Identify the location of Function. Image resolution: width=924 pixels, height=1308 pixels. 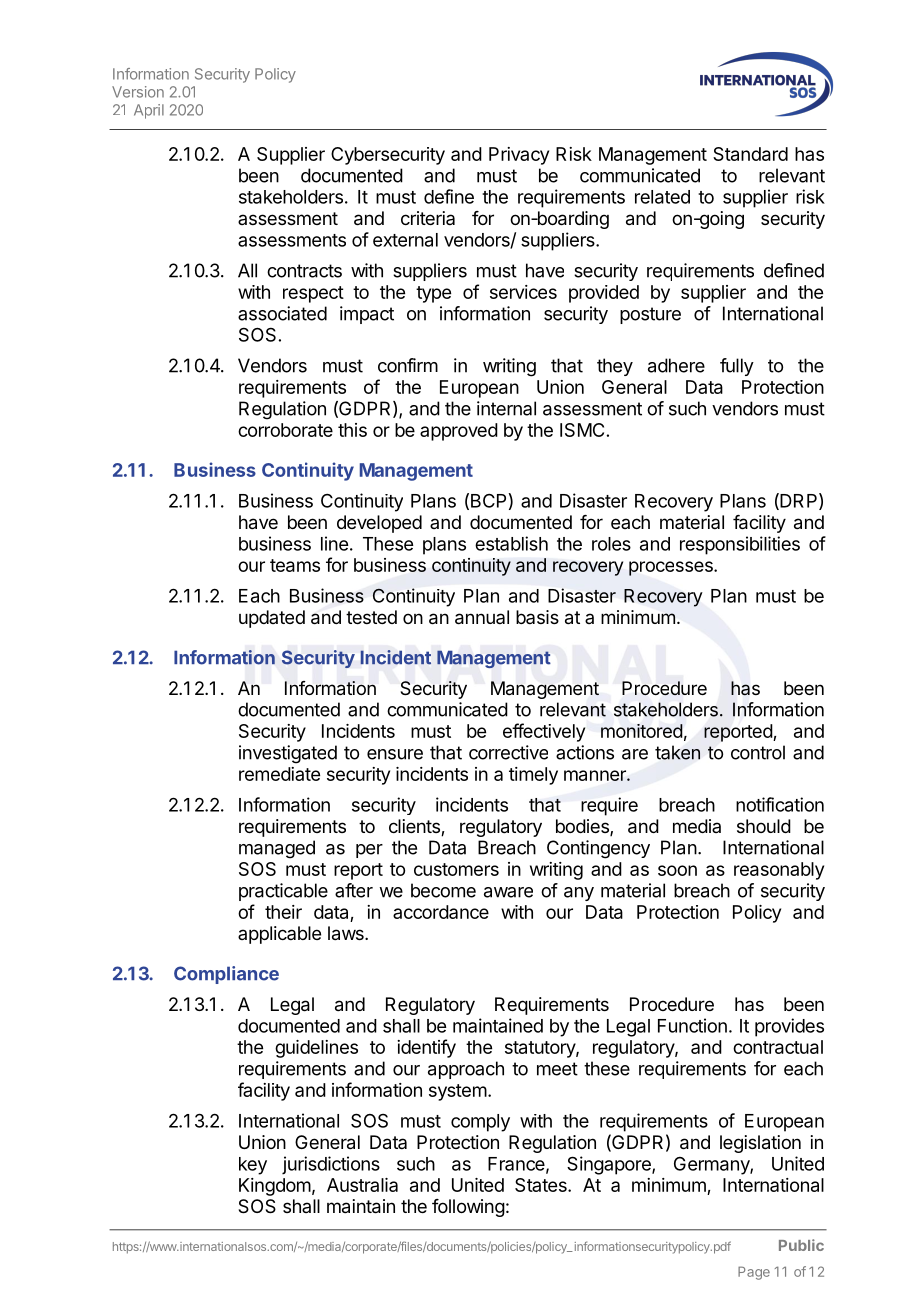
(692, 1025).
